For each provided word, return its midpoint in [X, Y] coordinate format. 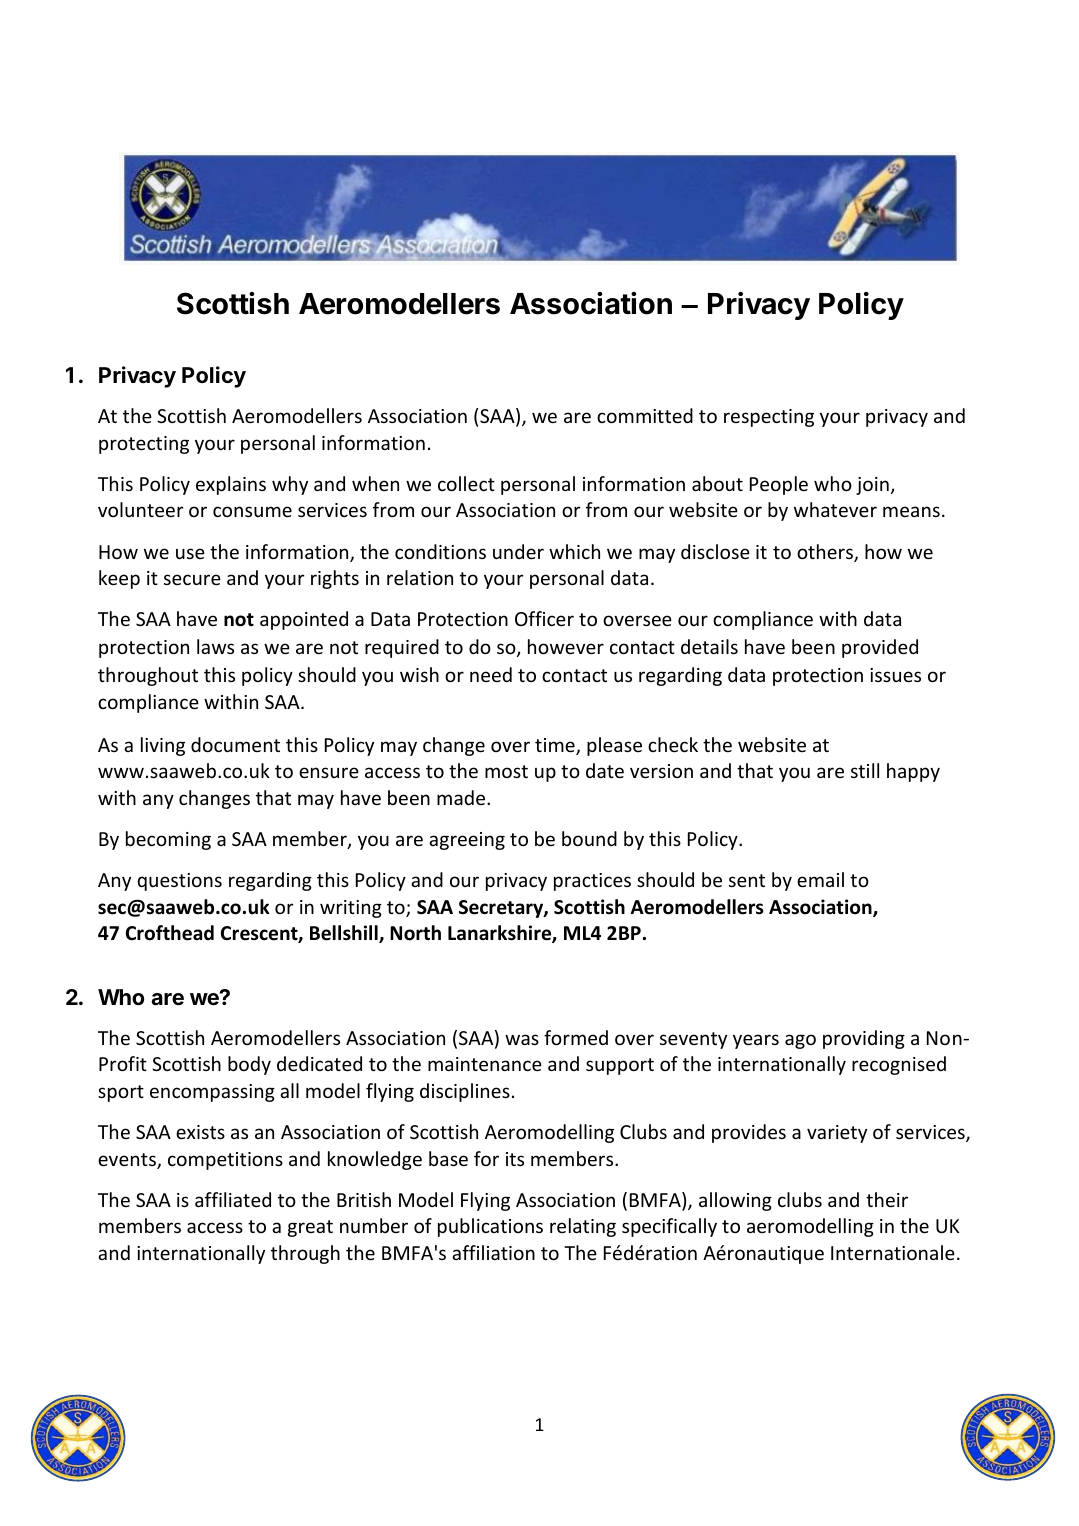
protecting [144, 445]
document [235, 744]
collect [466, 483]
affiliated [233, 1199]
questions [179, 882]
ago [800, 1041]
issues [895, 675]
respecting [769, 418]
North [415, 933]
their [887, 1199]
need [491, 674]
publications [490, 1227]
